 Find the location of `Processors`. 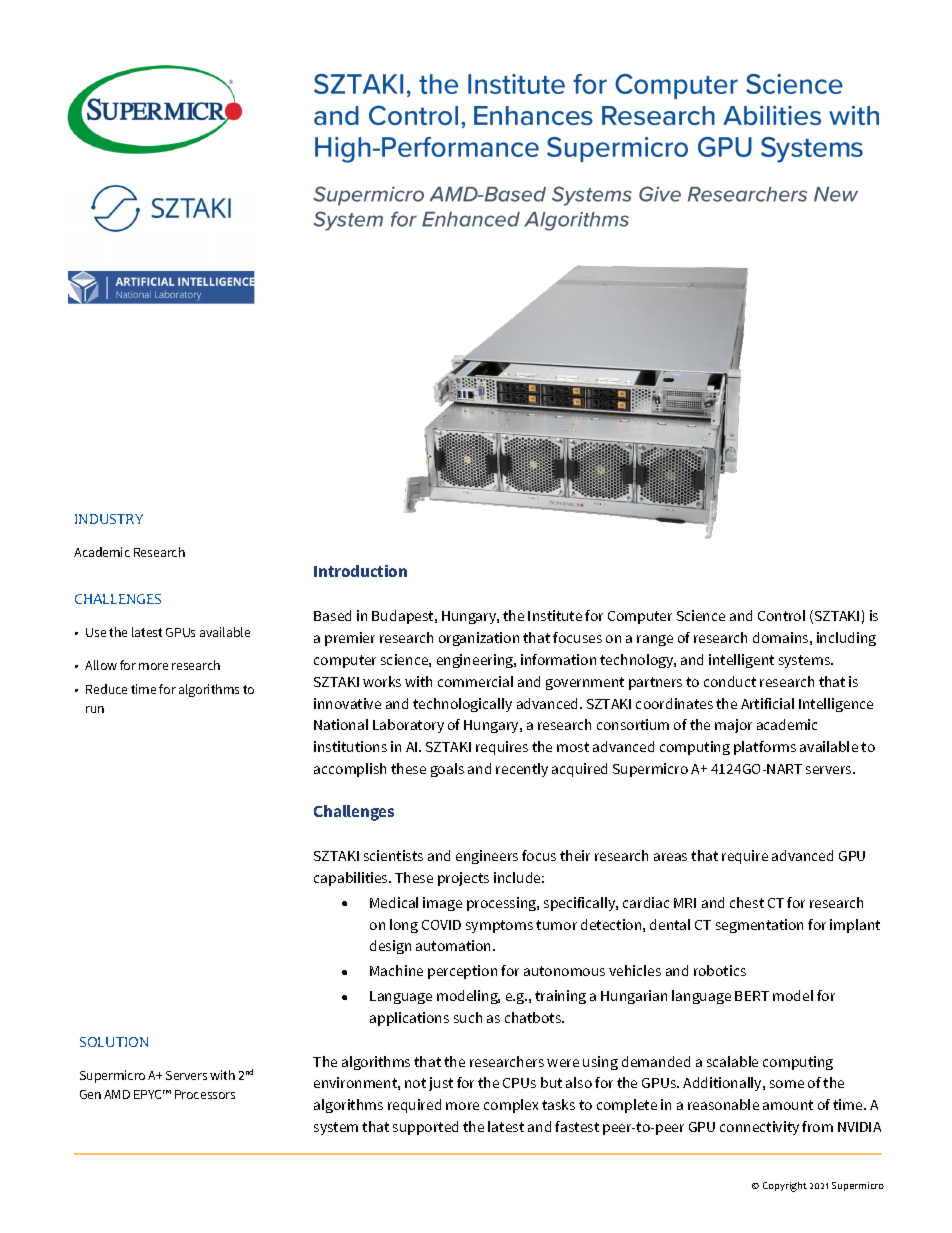

Processors is located at coordinates (205, 1094).
